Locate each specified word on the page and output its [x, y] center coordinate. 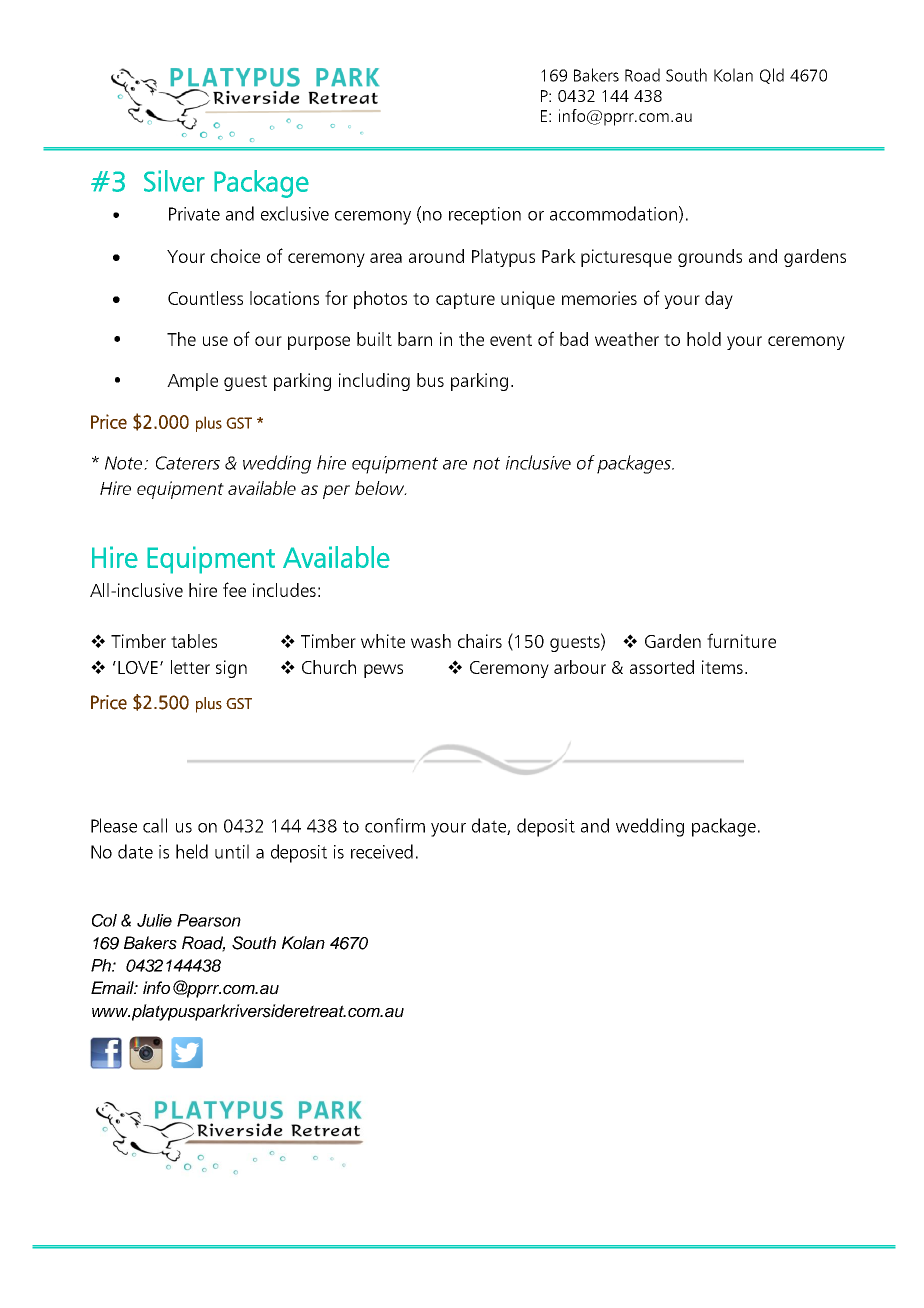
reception [485, 216]
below [381, 488]
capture [465, 301]
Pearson [209, 920]
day [719, 300]
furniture [741, 640]
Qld [772, 76]
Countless [205, 298]
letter [190, 667]
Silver [174, 181]
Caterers [188, 463]
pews [383, 671]
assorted [662, 667]
